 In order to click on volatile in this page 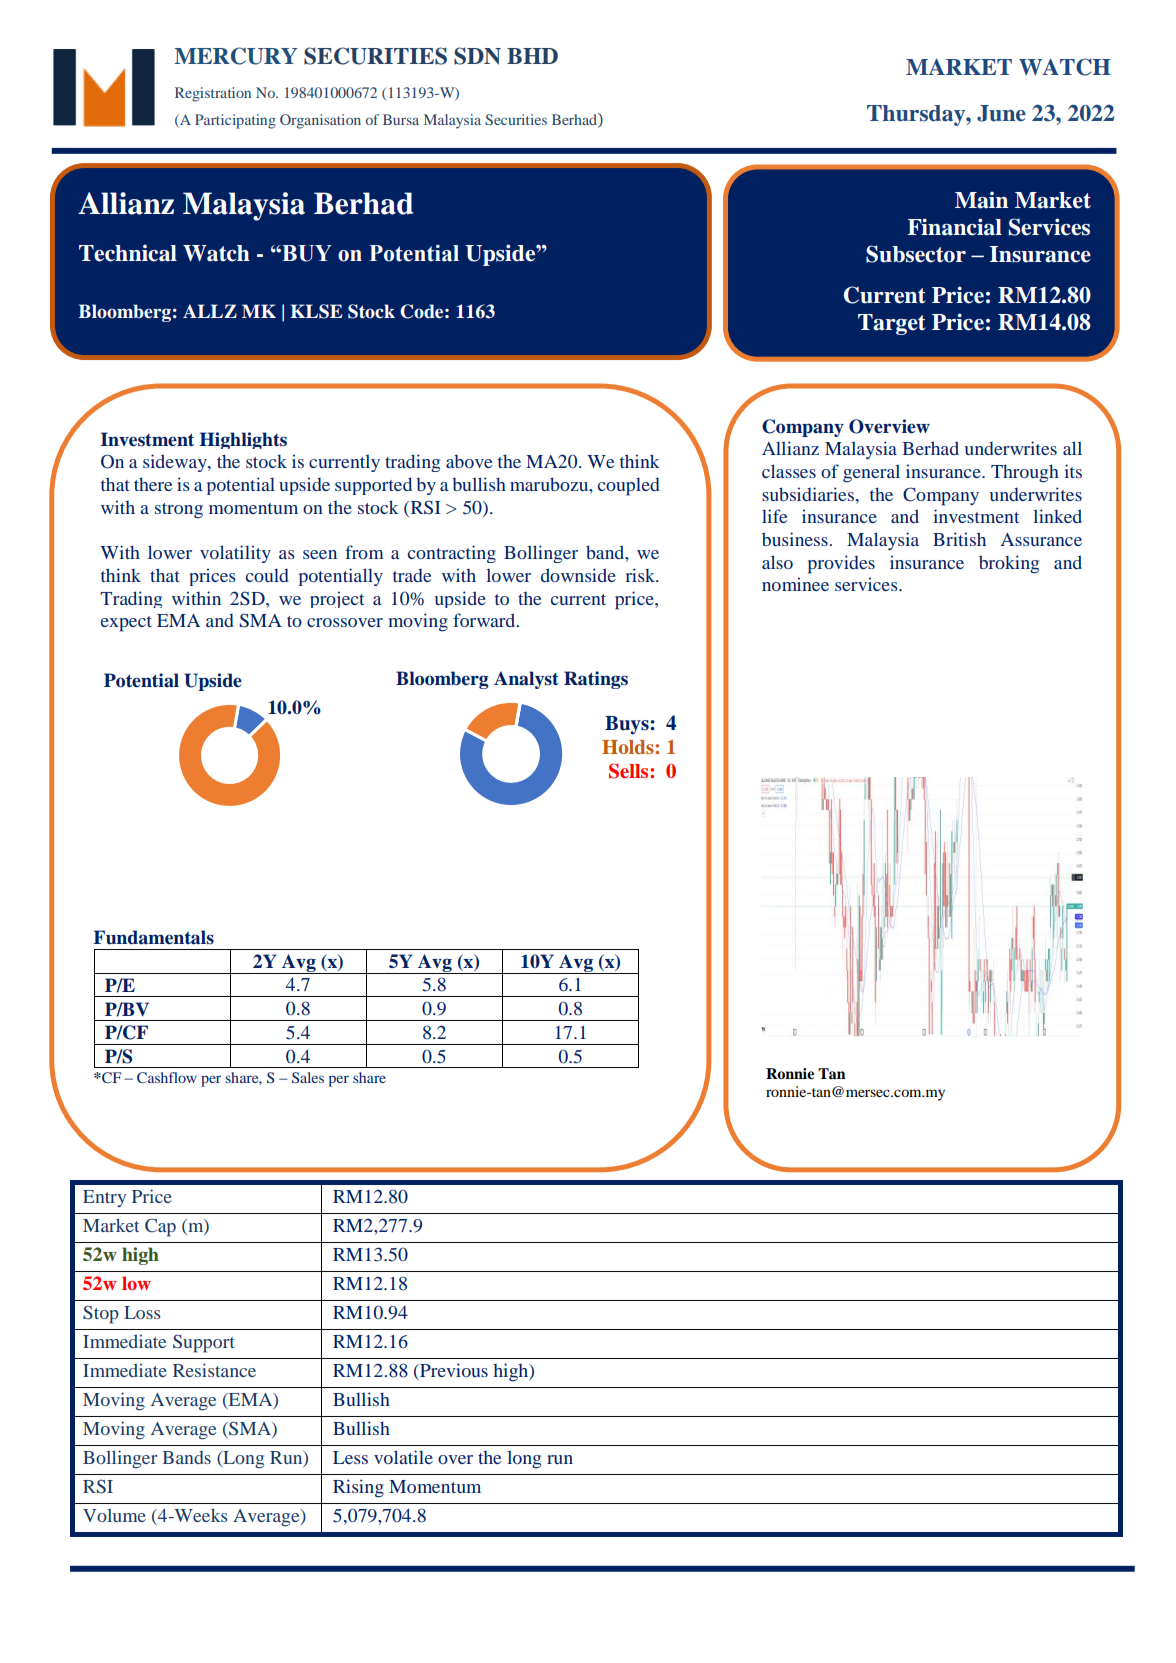, I will do `click(403, 1457)`.
